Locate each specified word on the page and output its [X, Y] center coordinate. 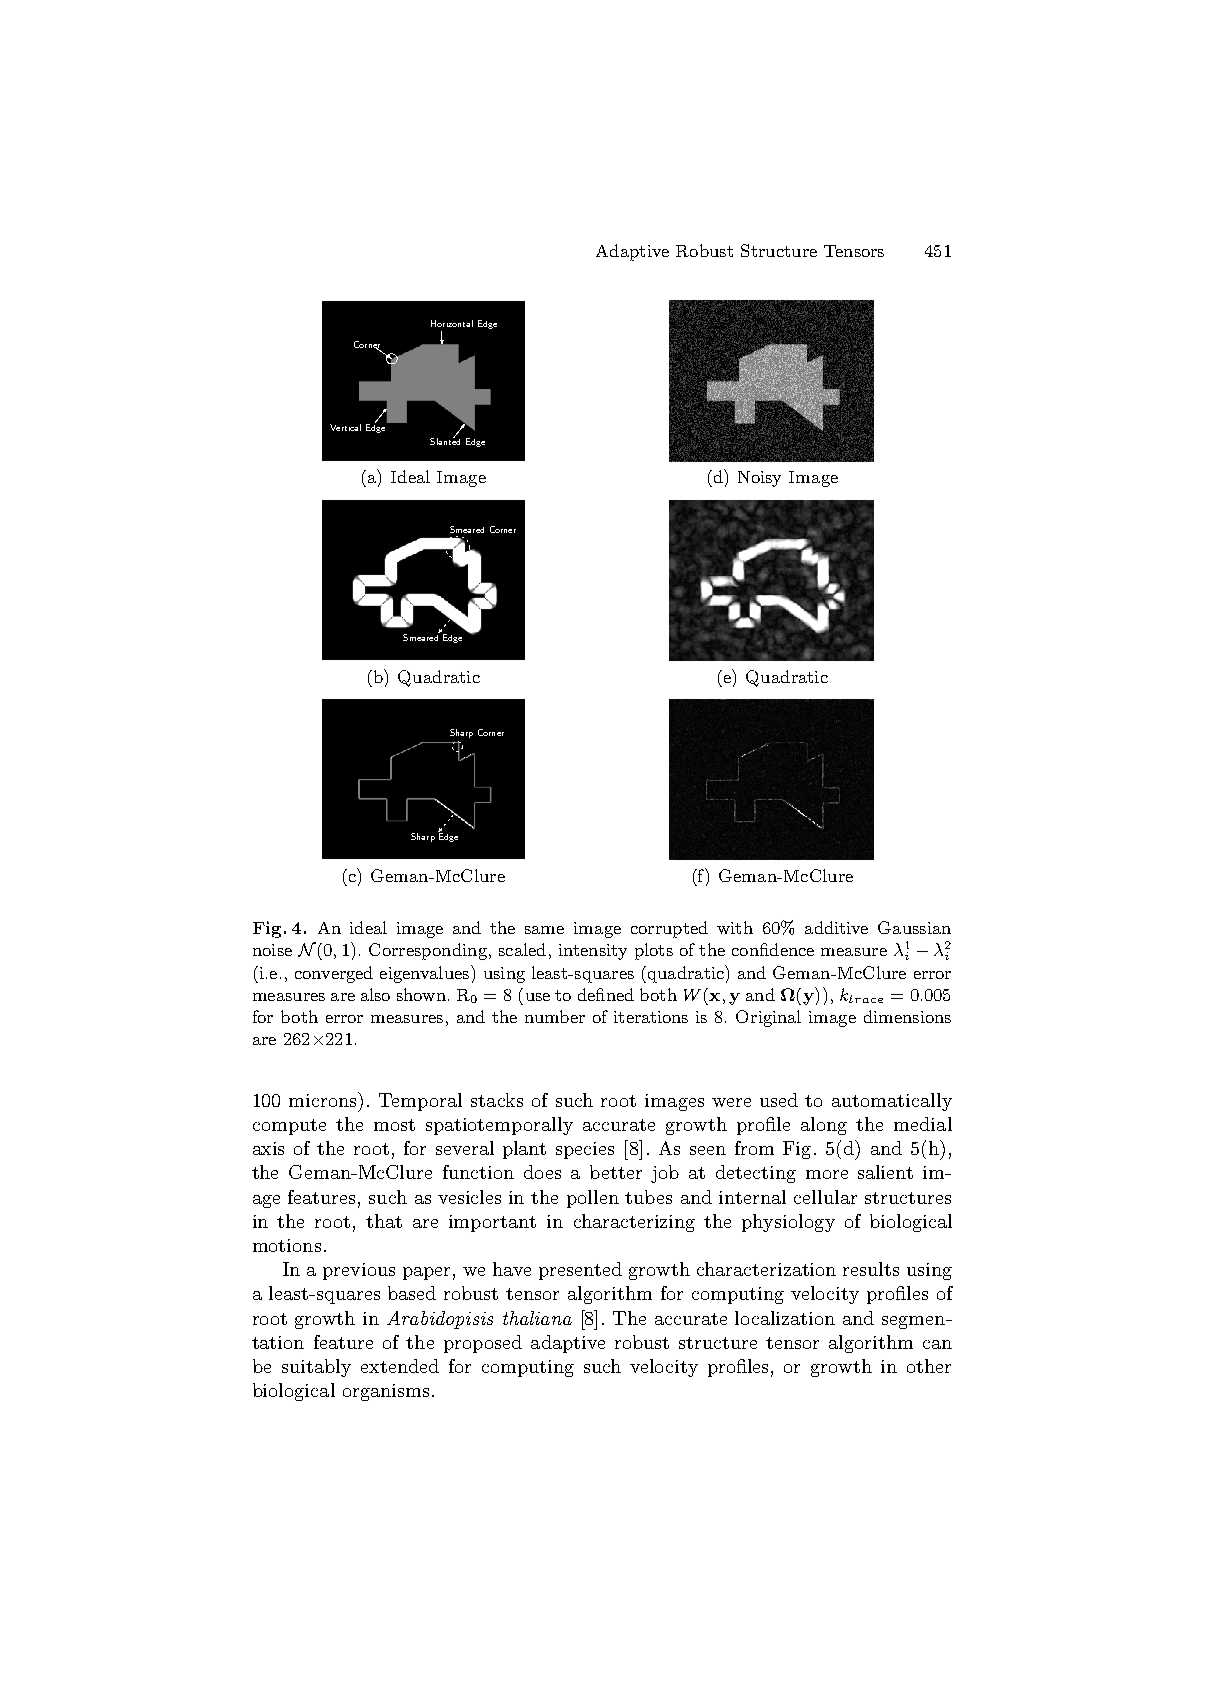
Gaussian [914, 927]
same [544, 930]
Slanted [445, 440]
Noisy [759, 479]
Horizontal [452, 323]
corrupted [669, 929]
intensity [593, 952]
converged [334, 974]
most [394, 1125]
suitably [316, 1368]
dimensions [907, 1016]
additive [836, 927]
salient [885, 1172]
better [616, 1172]
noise [272, 950]
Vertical [345, 427]
